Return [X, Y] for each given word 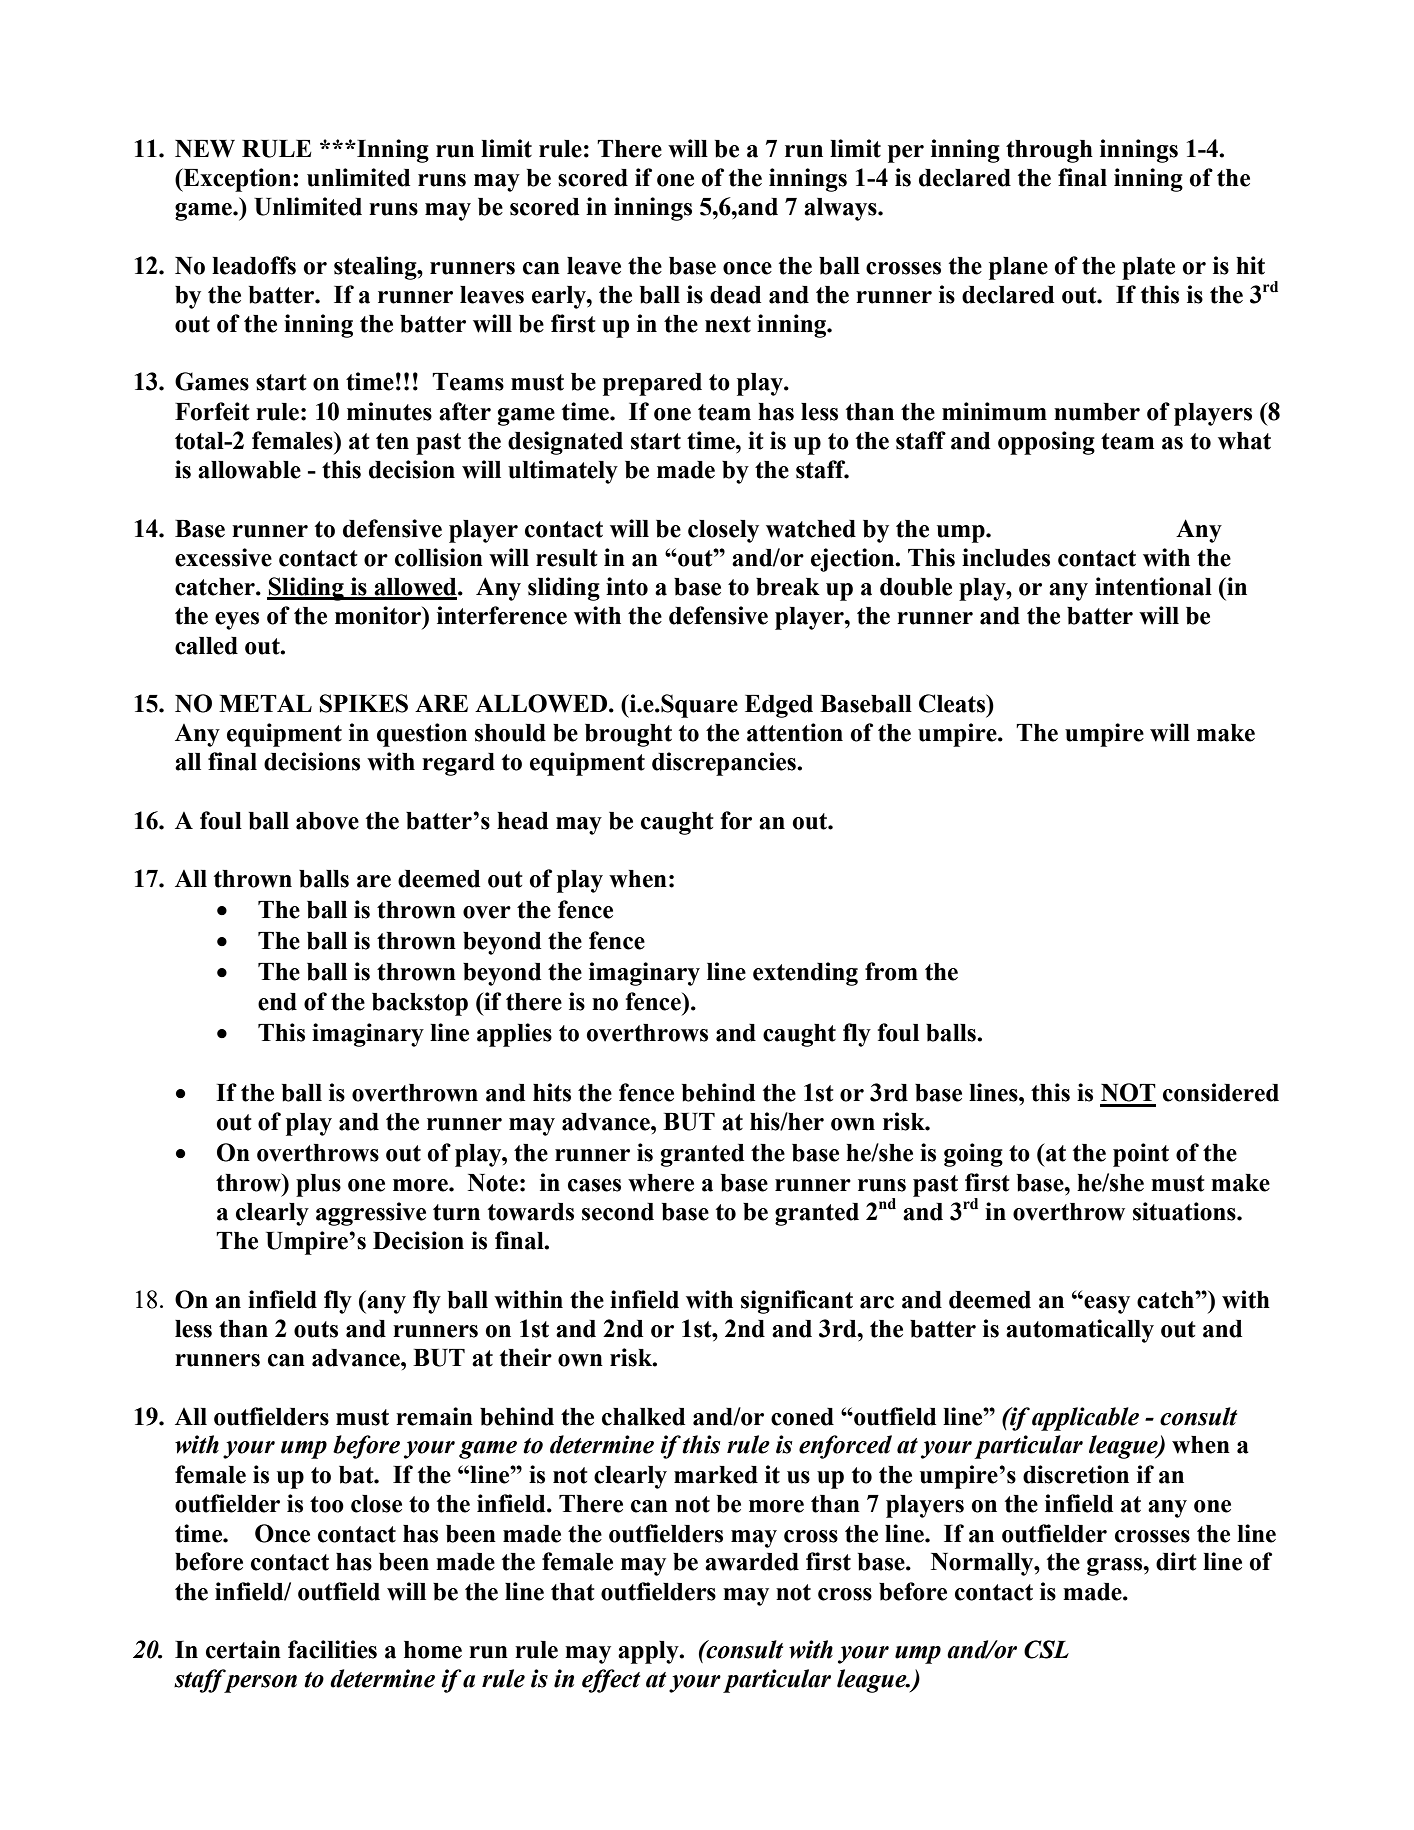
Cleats [953, 703]
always [841, 209]
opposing [1046, 443]
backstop [420, 1004]
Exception [237, 180]
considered [1221, 1092]
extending [805, 974]
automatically [1080, 1331]
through [1049, 151]
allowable [249, 470]
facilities [332, 1649]
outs [316, 1329]
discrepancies [725, 764]
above [327, 821]
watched [811, 529]
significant [797, 1302]
